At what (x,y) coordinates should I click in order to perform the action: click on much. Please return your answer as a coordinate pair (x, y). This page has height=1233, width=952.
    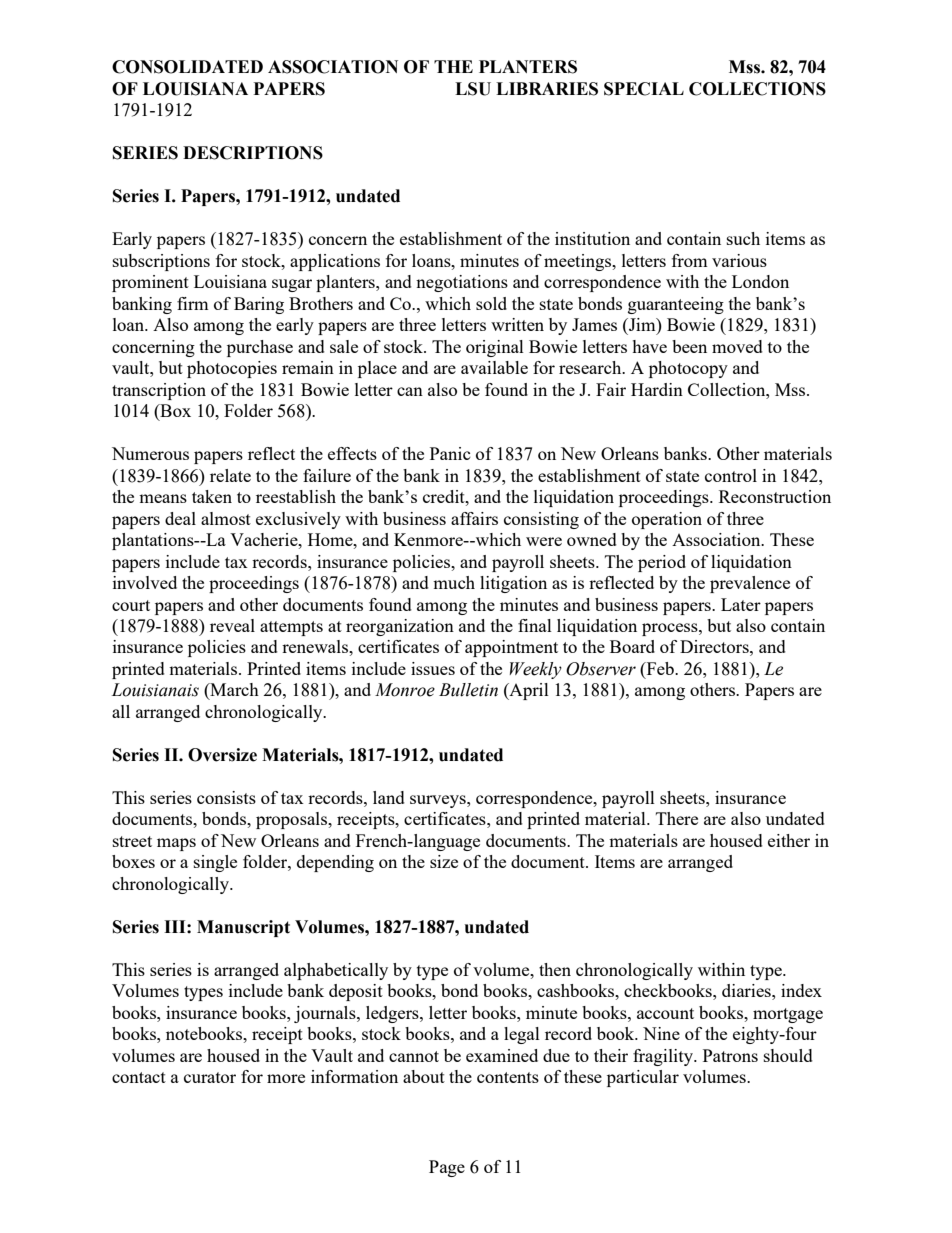
    Looking at the image, I should click on (454, 582).
